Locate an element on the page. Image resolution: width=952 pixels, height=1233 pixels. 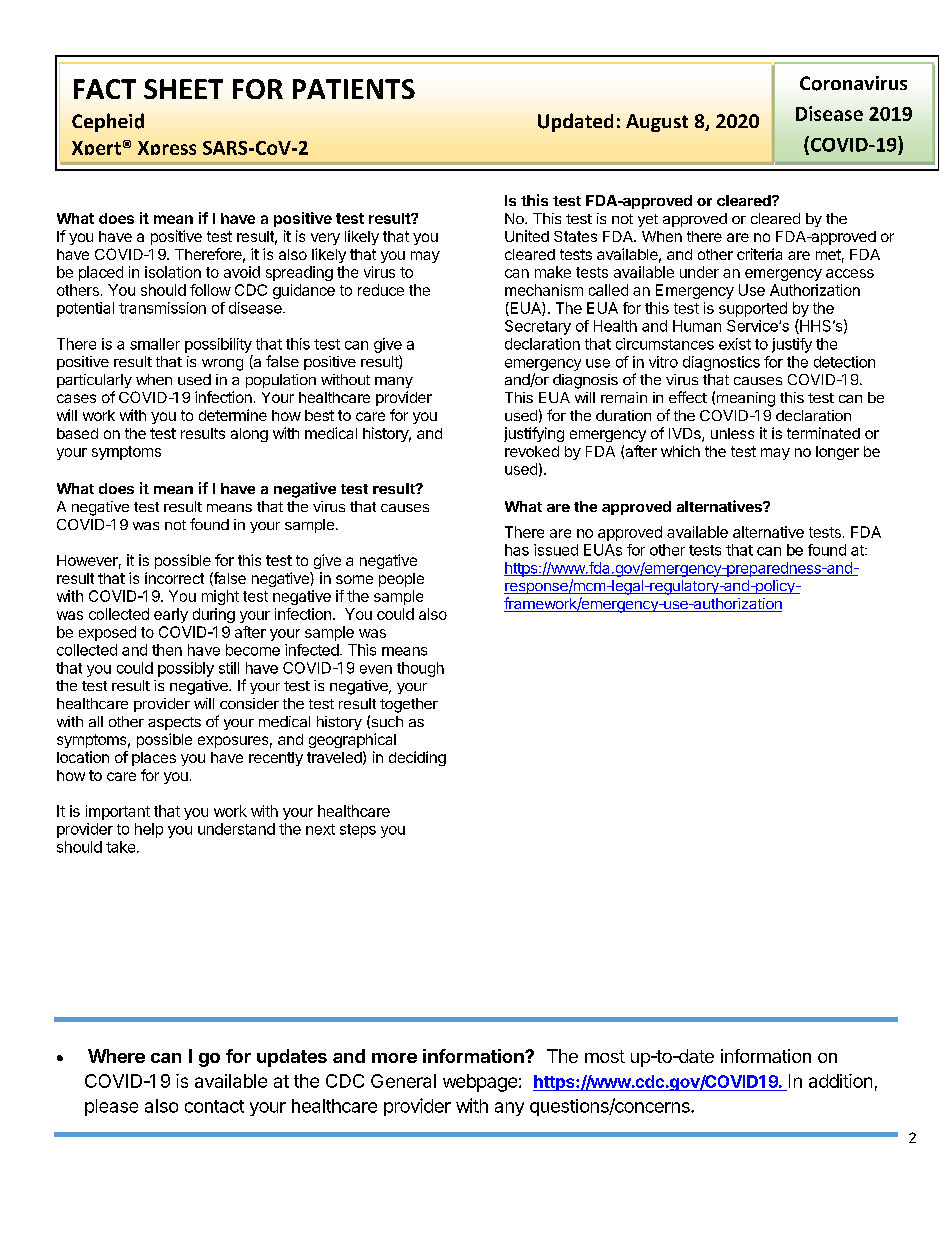
PATIENTS is located at coordinates (354, 89).
